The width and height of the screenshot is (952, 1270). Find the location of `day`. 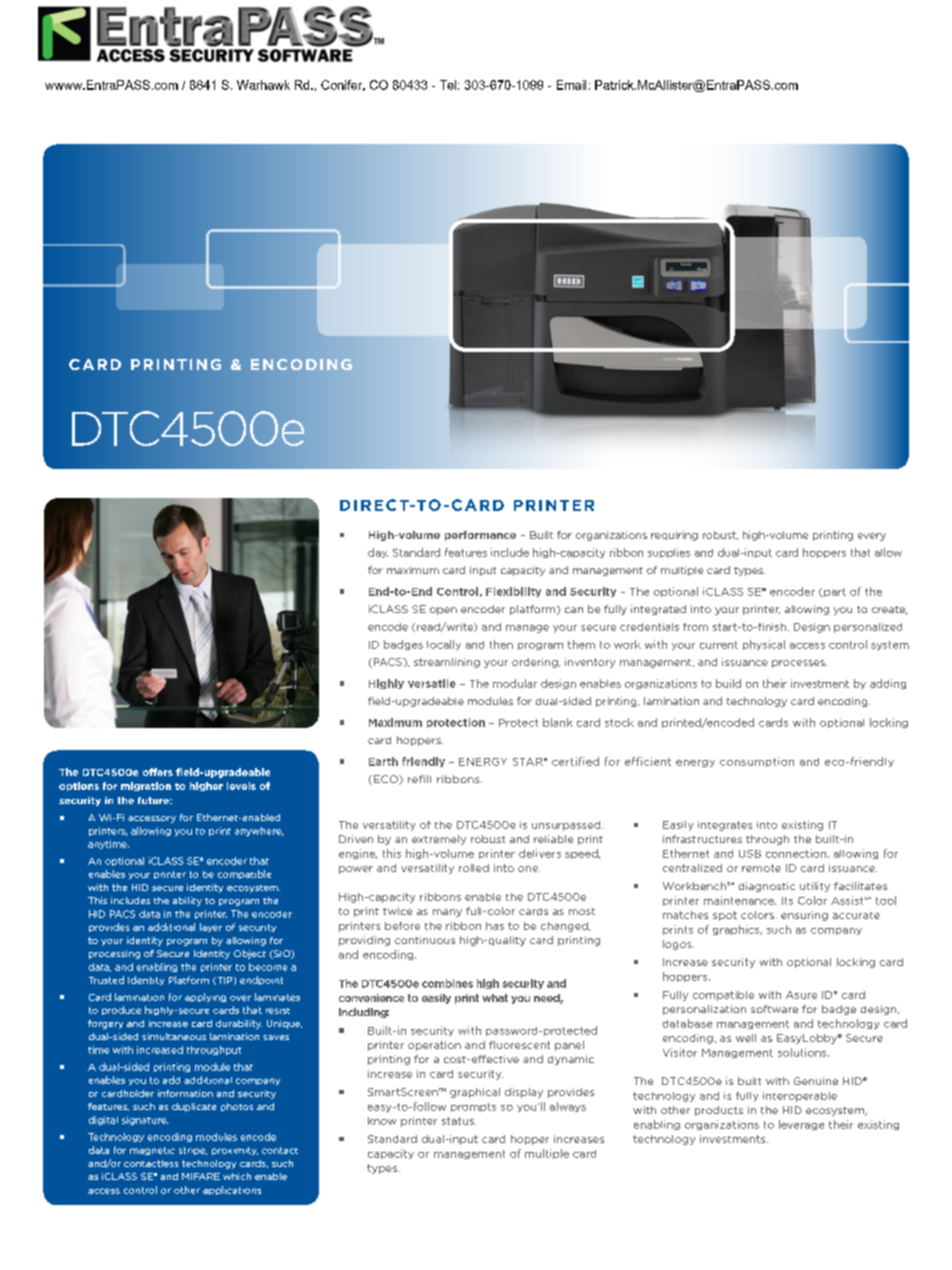

day is located at coordinates (378, 553).
